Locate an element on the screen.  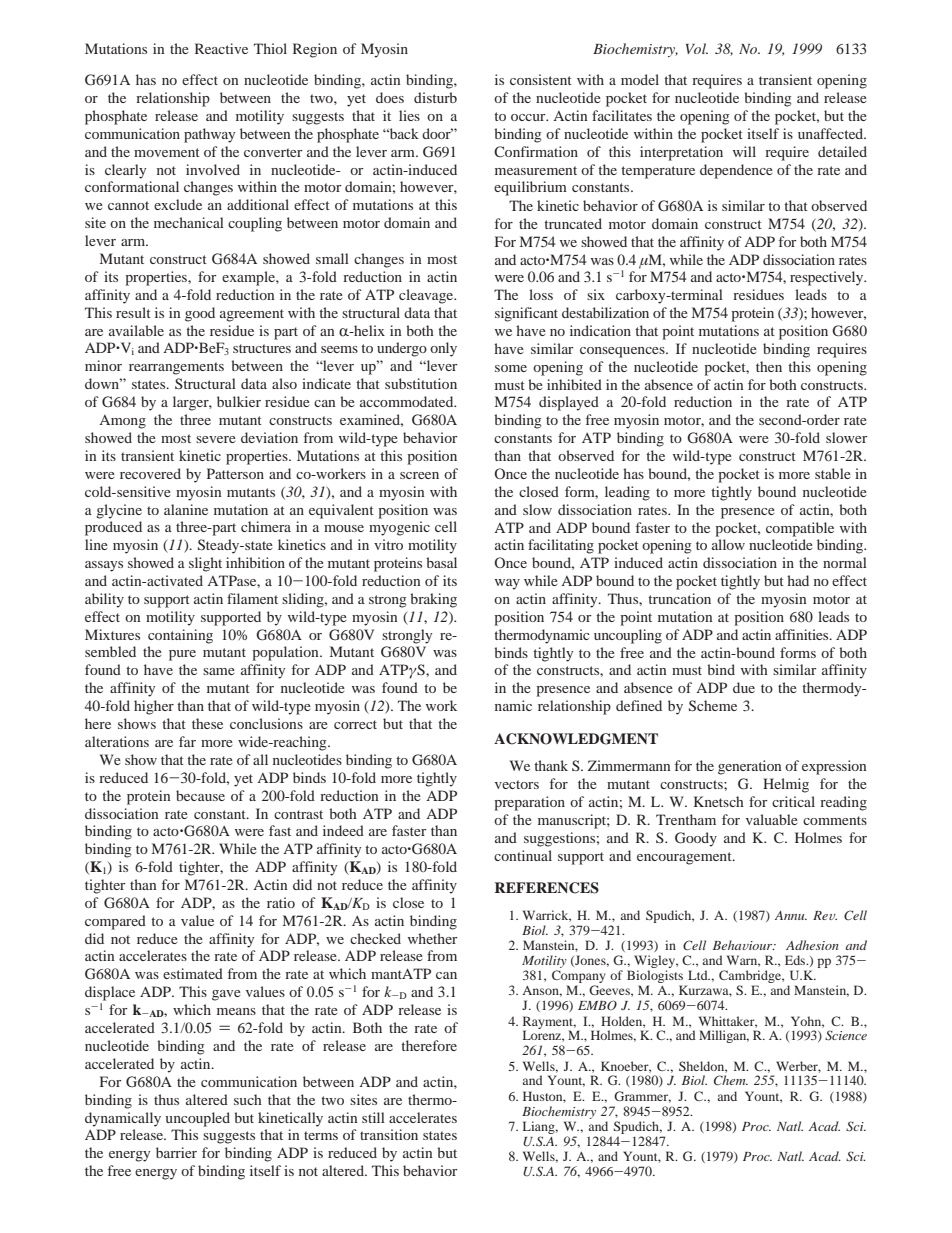
transition is located at coordinates (389, 1134).
